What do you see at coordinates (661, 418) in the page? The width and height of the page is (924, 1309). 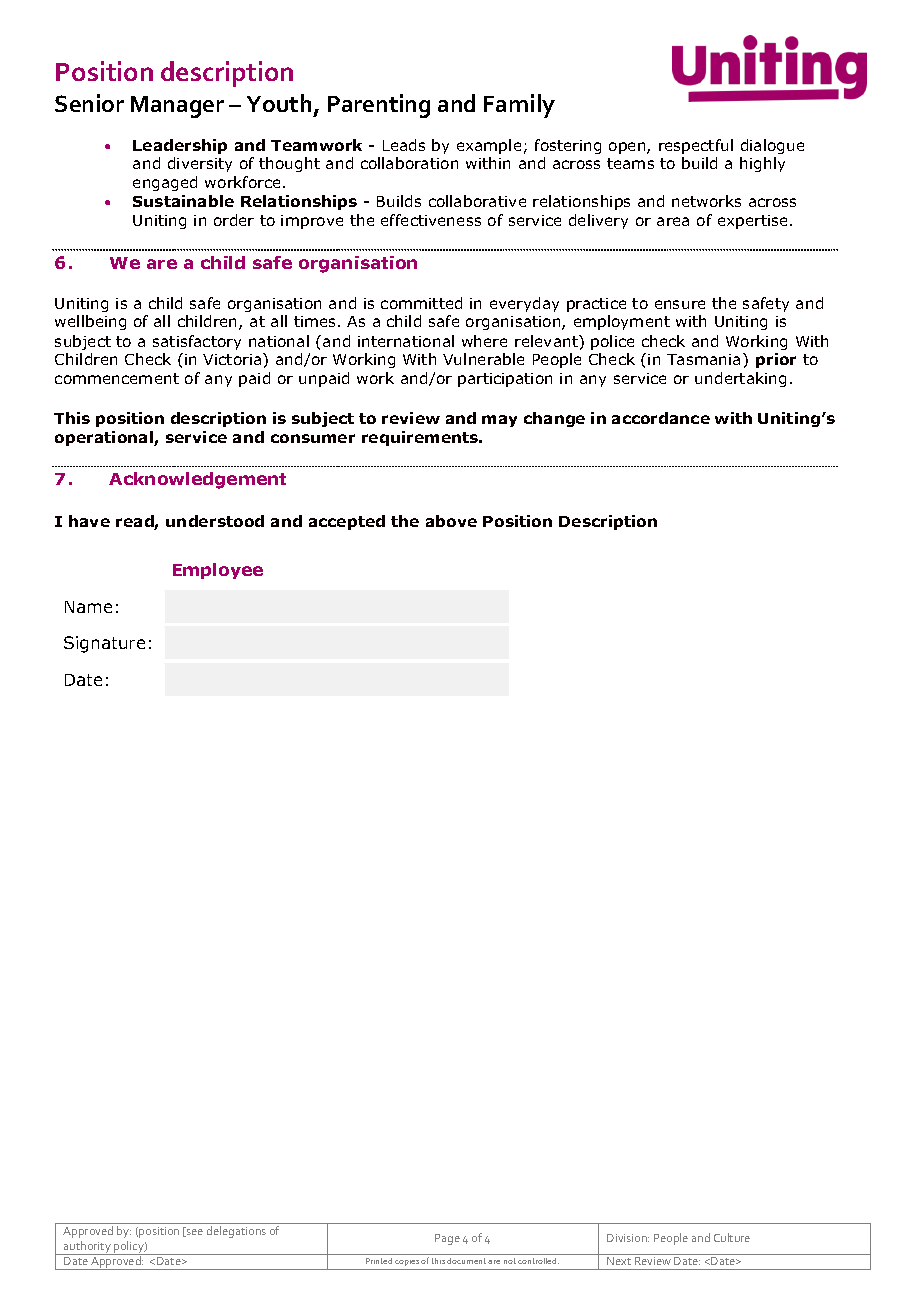 I see `accordance` at bounding box center [661, 418].
